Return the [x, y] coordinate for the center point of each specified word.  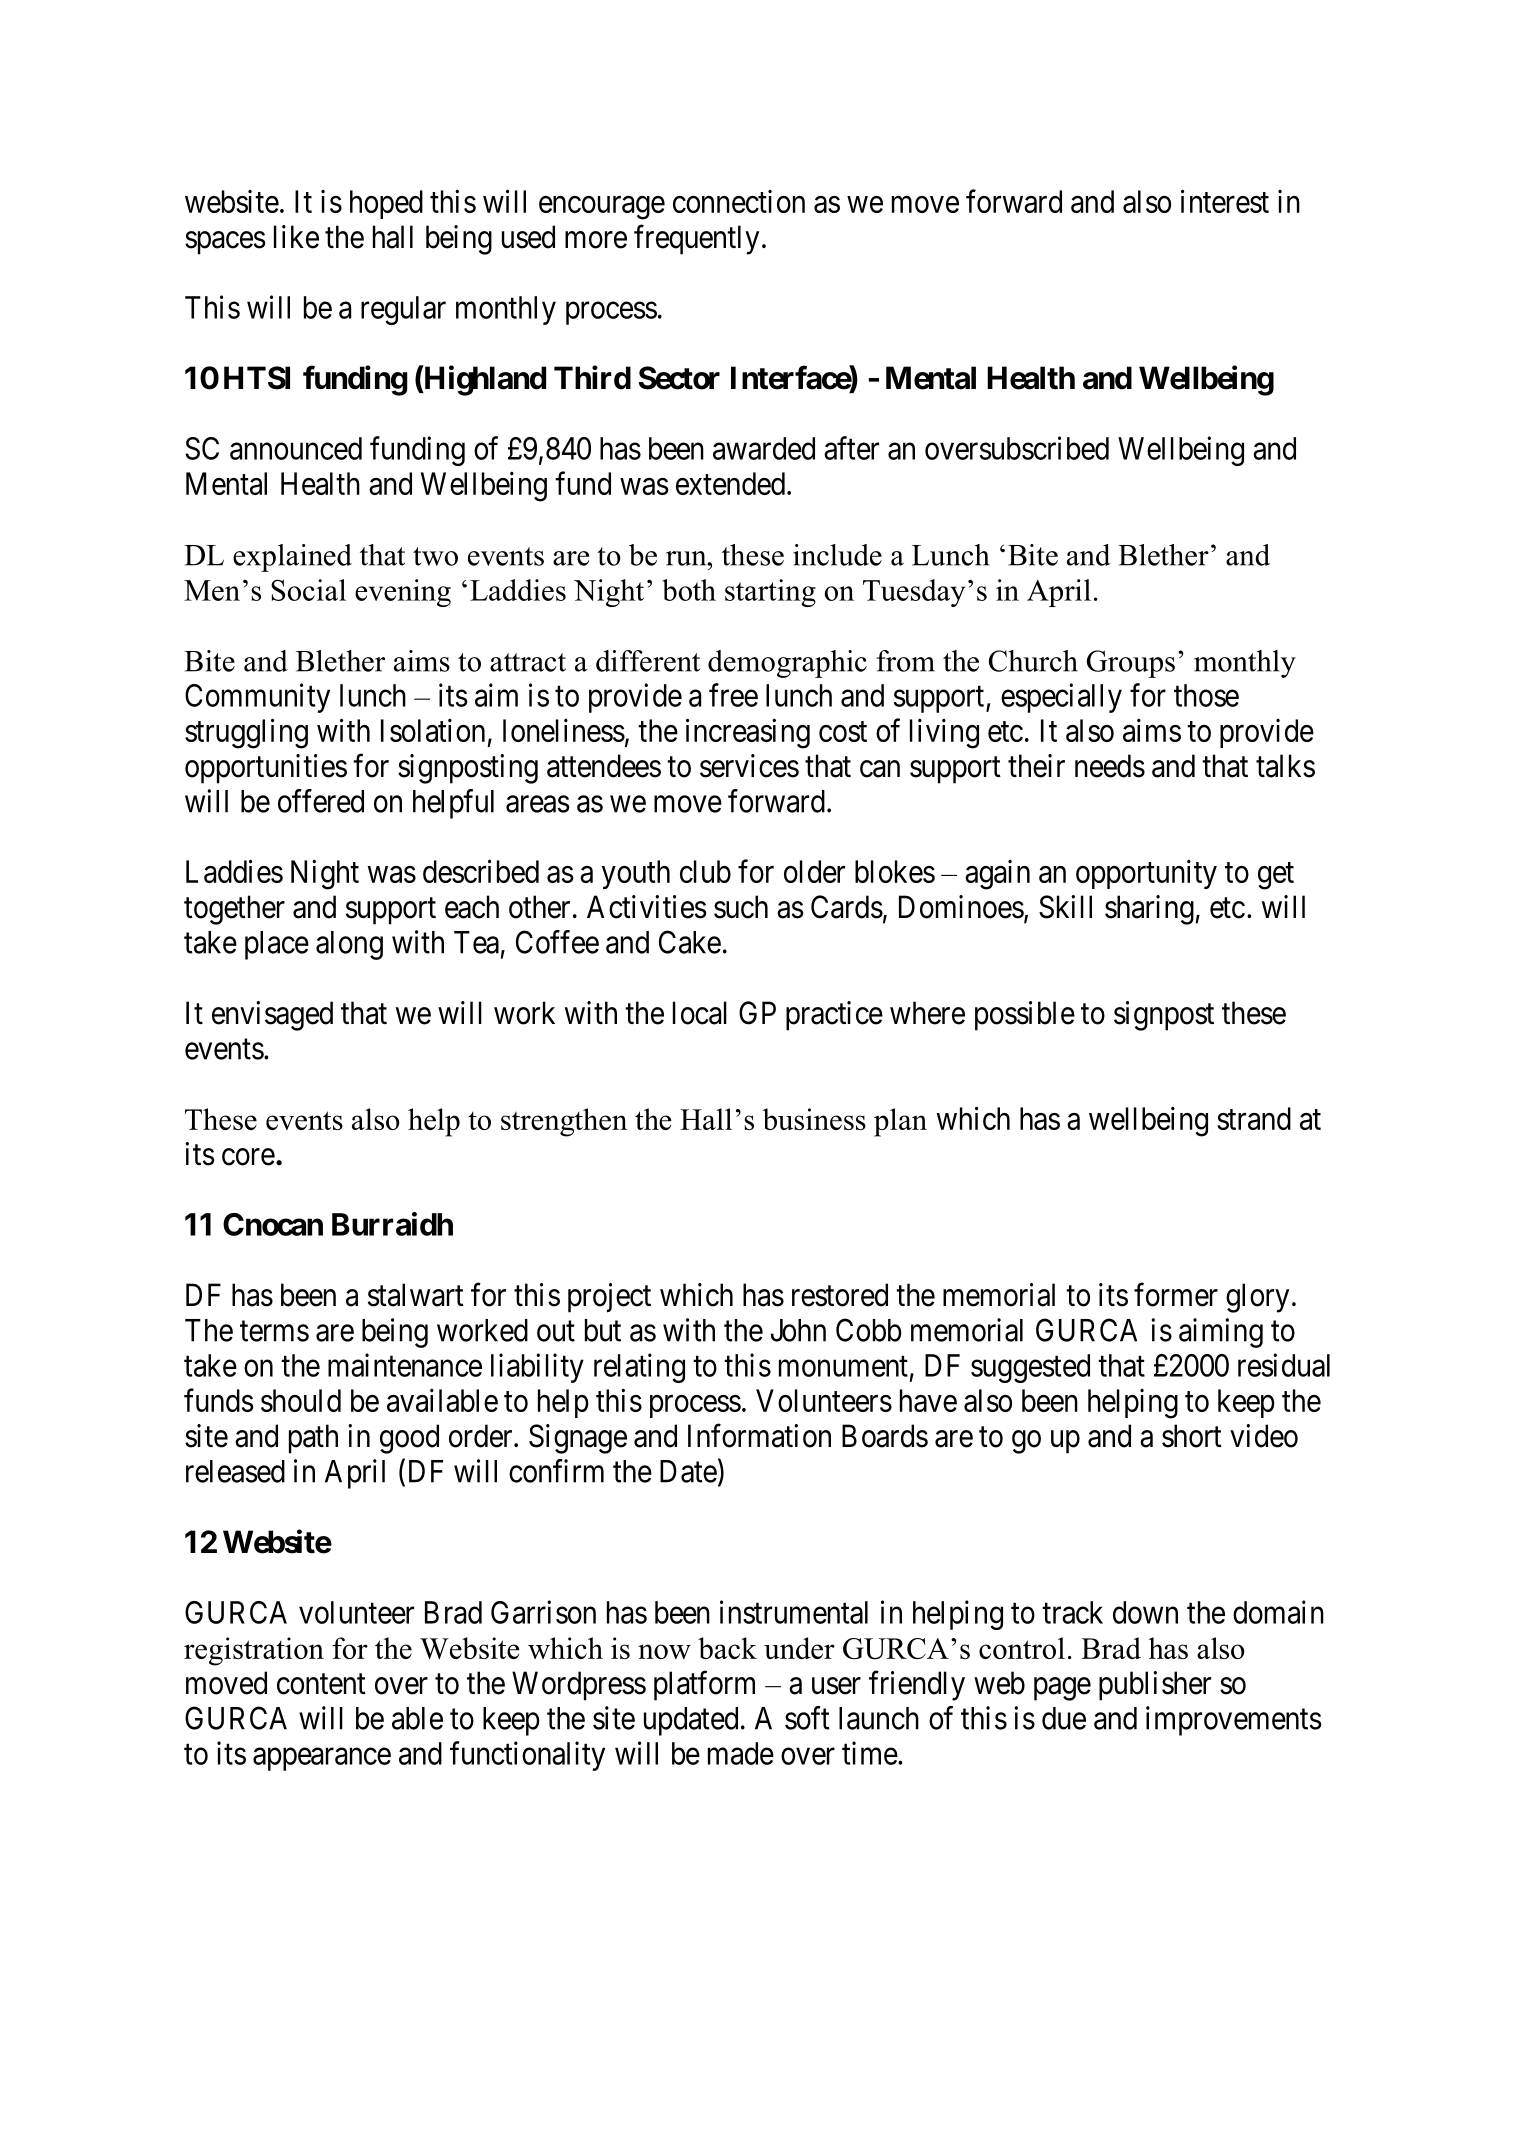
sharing [1149, 910]
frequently [696, 240]
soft [807, 1718]
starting [770, 593]
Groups [1131, 664]
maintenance [405, 1365]
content [321, 1684]
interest [1225, 201]
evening [403, 593]
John [798, 1330]
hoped [386, 204]
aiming [1221, 1333]
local [700, 1013]
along [349, 945]
